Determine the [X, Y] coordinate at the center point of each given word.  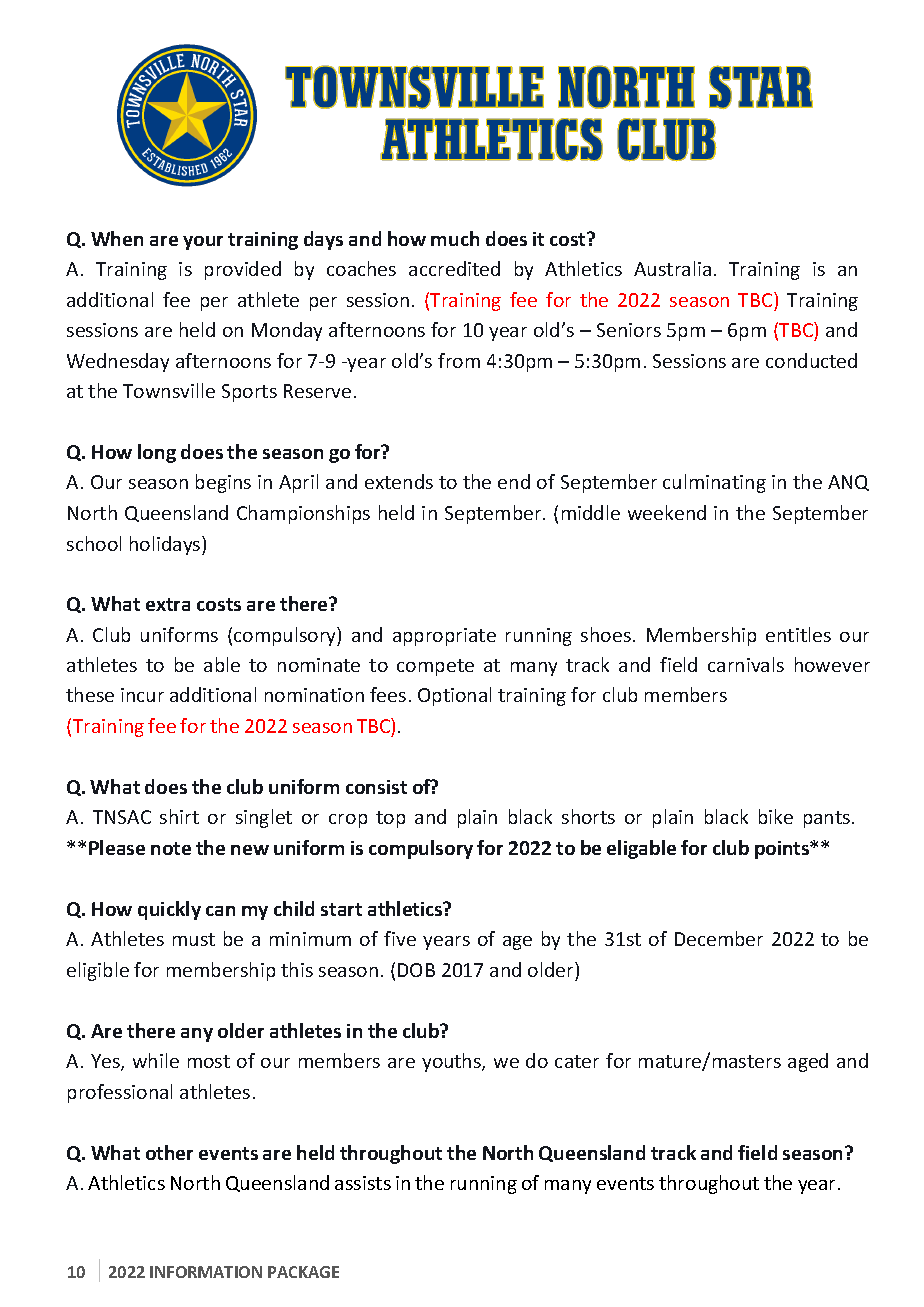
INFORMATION [206, 1272]
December [719, 938]
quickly [169, 910]
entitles [798, 634]
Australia [672, 268]
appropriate [444, 637]
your [203, 243]
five [400, 938]
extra [168, 604]
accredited [454, 268]
